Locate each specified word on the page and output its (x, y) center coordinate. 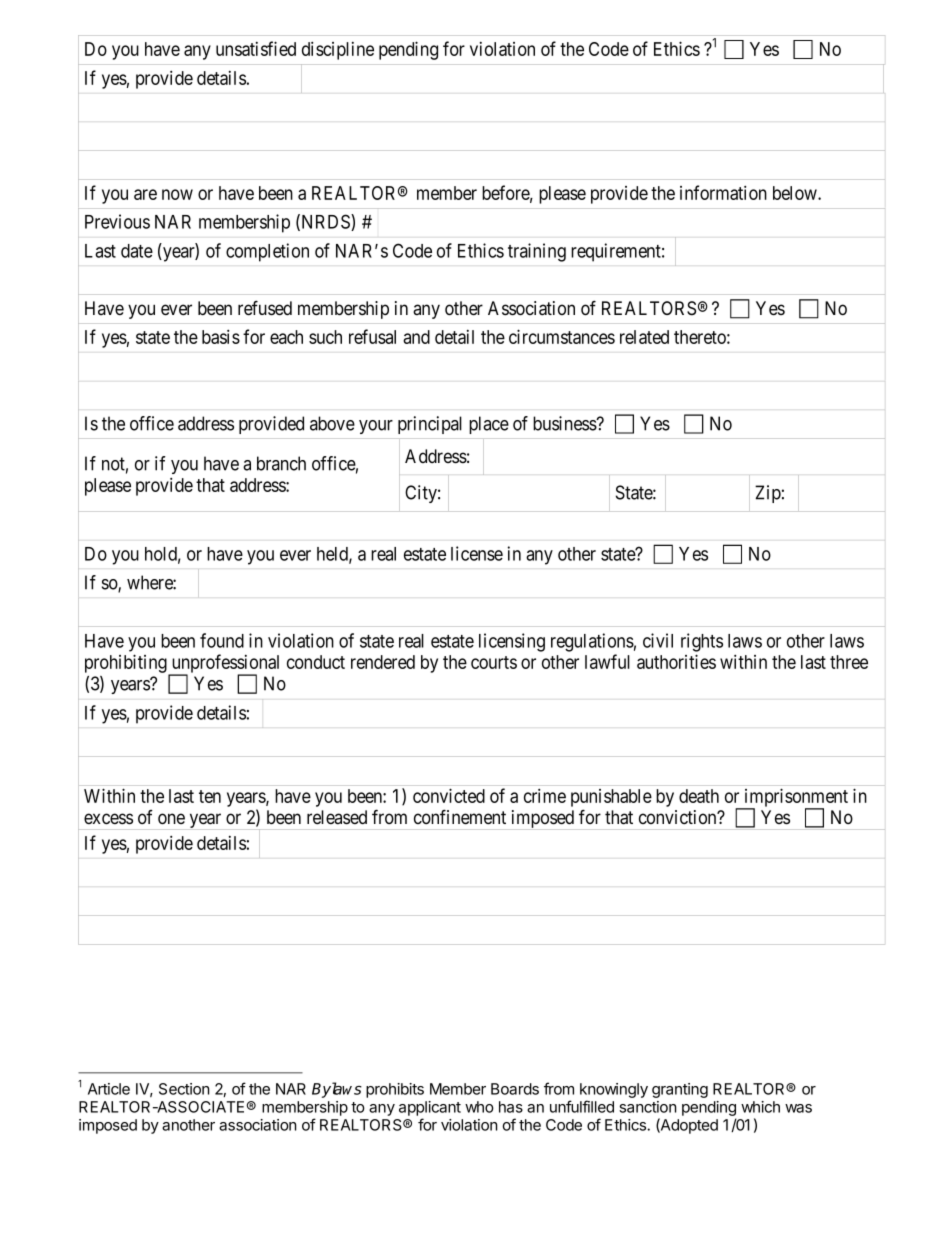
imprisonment (795, 798)
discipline (338, 50)
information (723, 192)
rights (702, 642)
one (171, 819)
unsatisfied (256, 48)
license (477, 553)
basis (221, 336)
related (644, 337)
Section (184, 1089)
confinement (460, 817)
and (416, 337)
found (222, 640)
